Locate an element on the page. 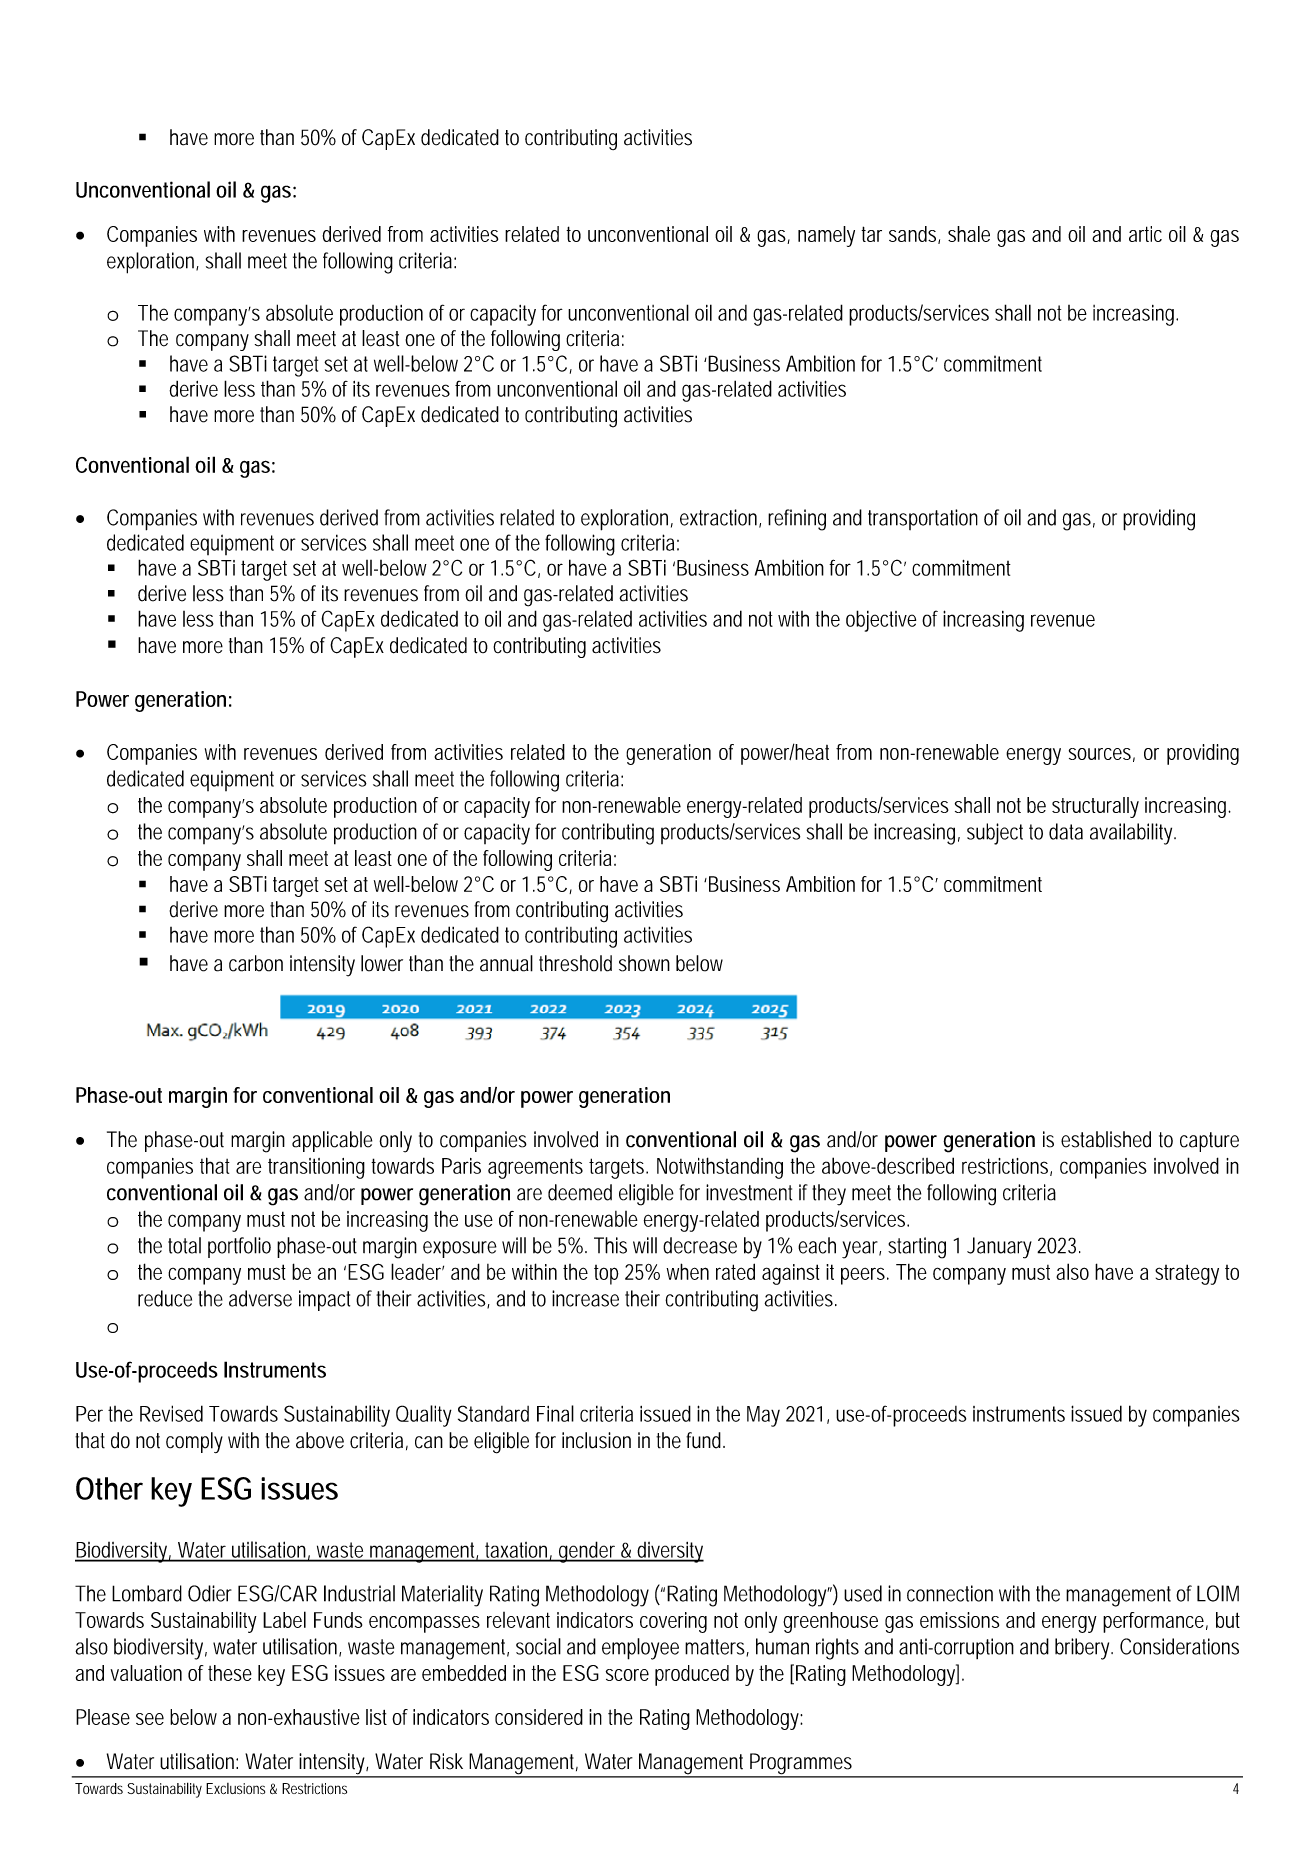 This image has height=1860, width=1315. bribery is located at coordinates (1084, 1649).
